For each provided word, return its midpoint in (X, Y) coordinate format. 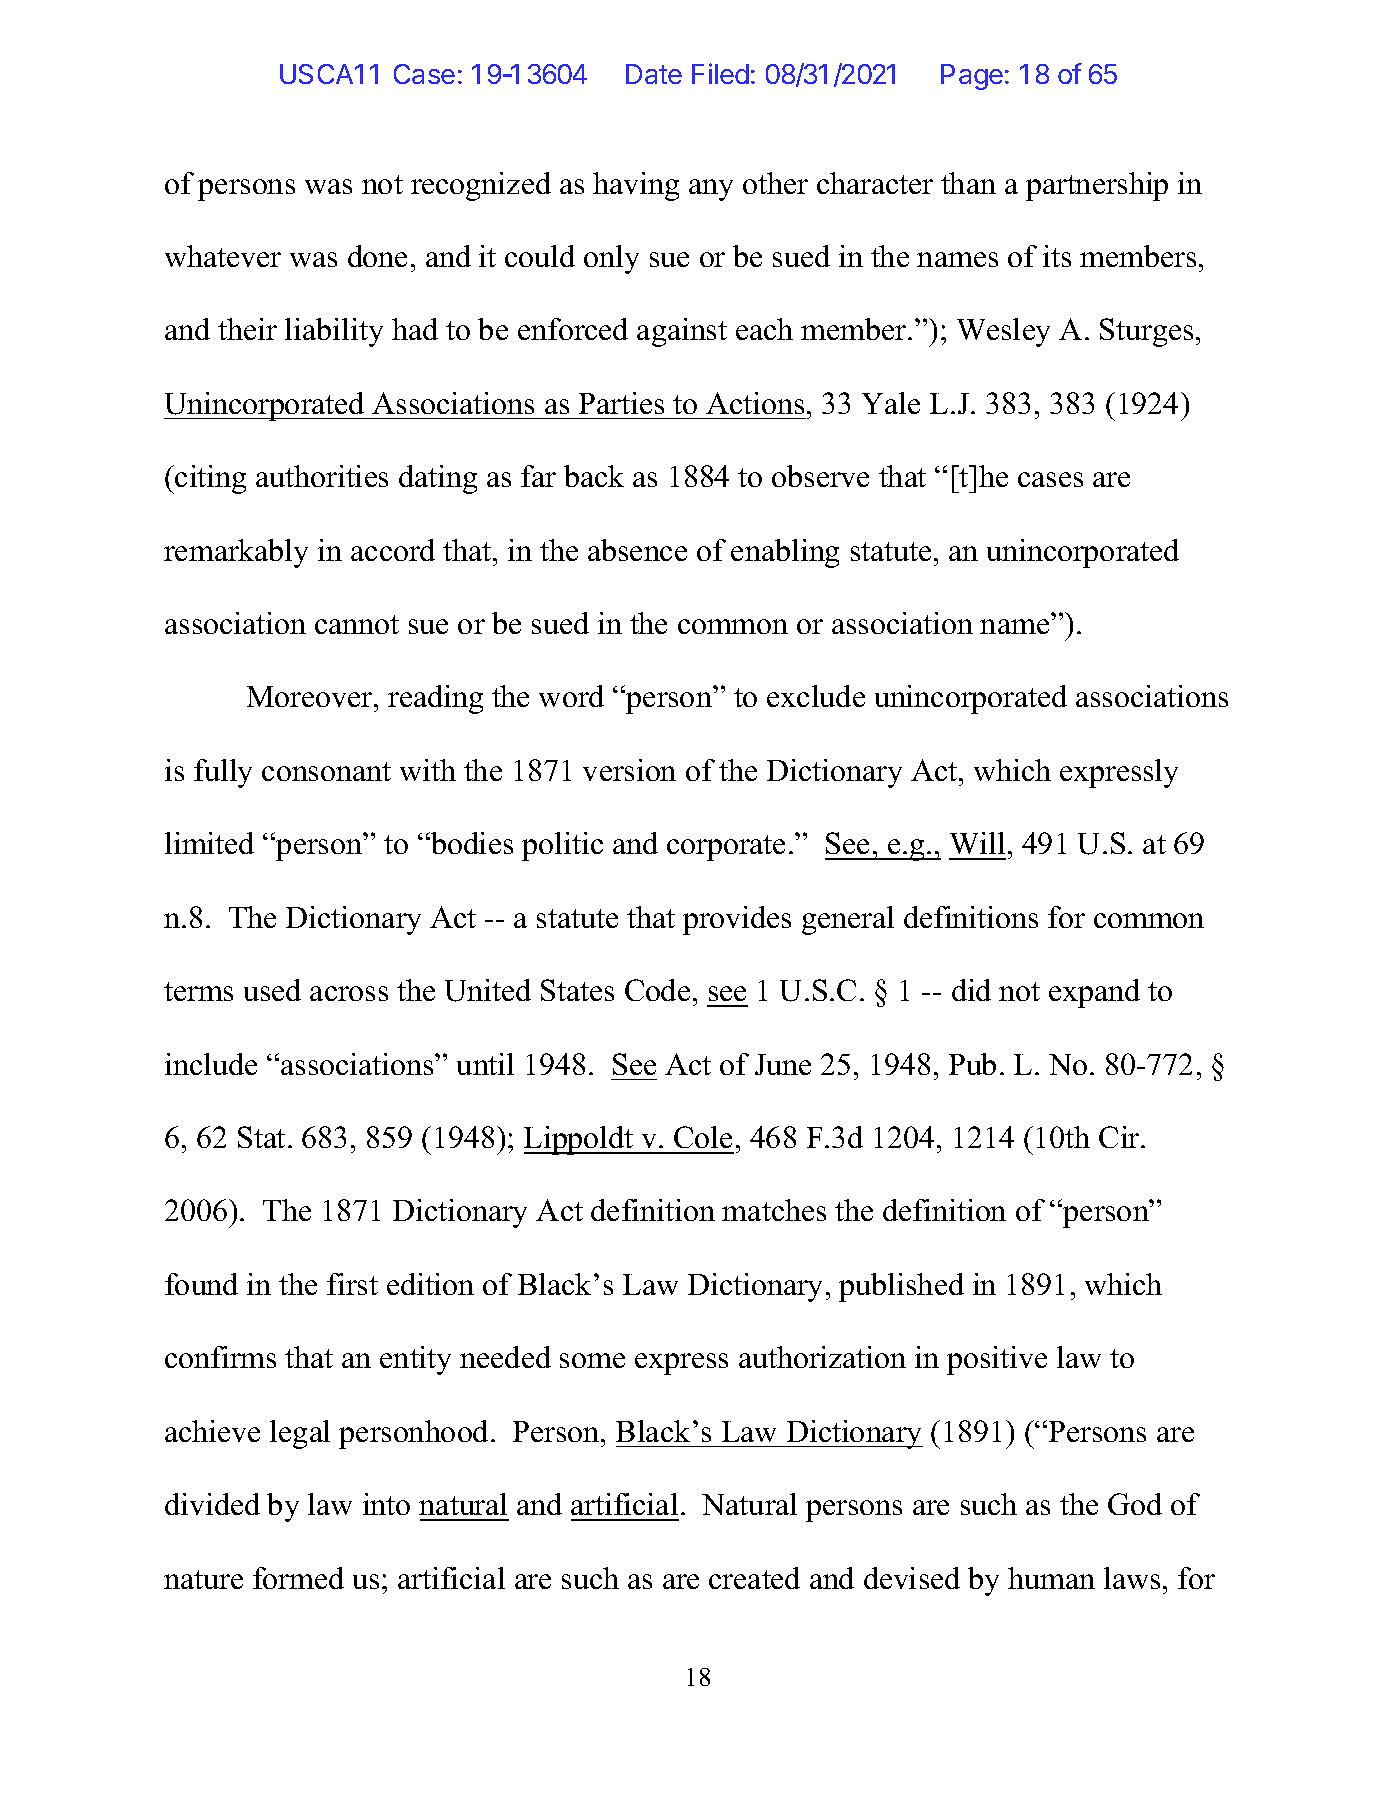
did (971, 990)
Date (654, 74)
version (629, 770)
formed (298, 1578)
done (377, 256)
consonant (326, 771)
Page (972, 77)
